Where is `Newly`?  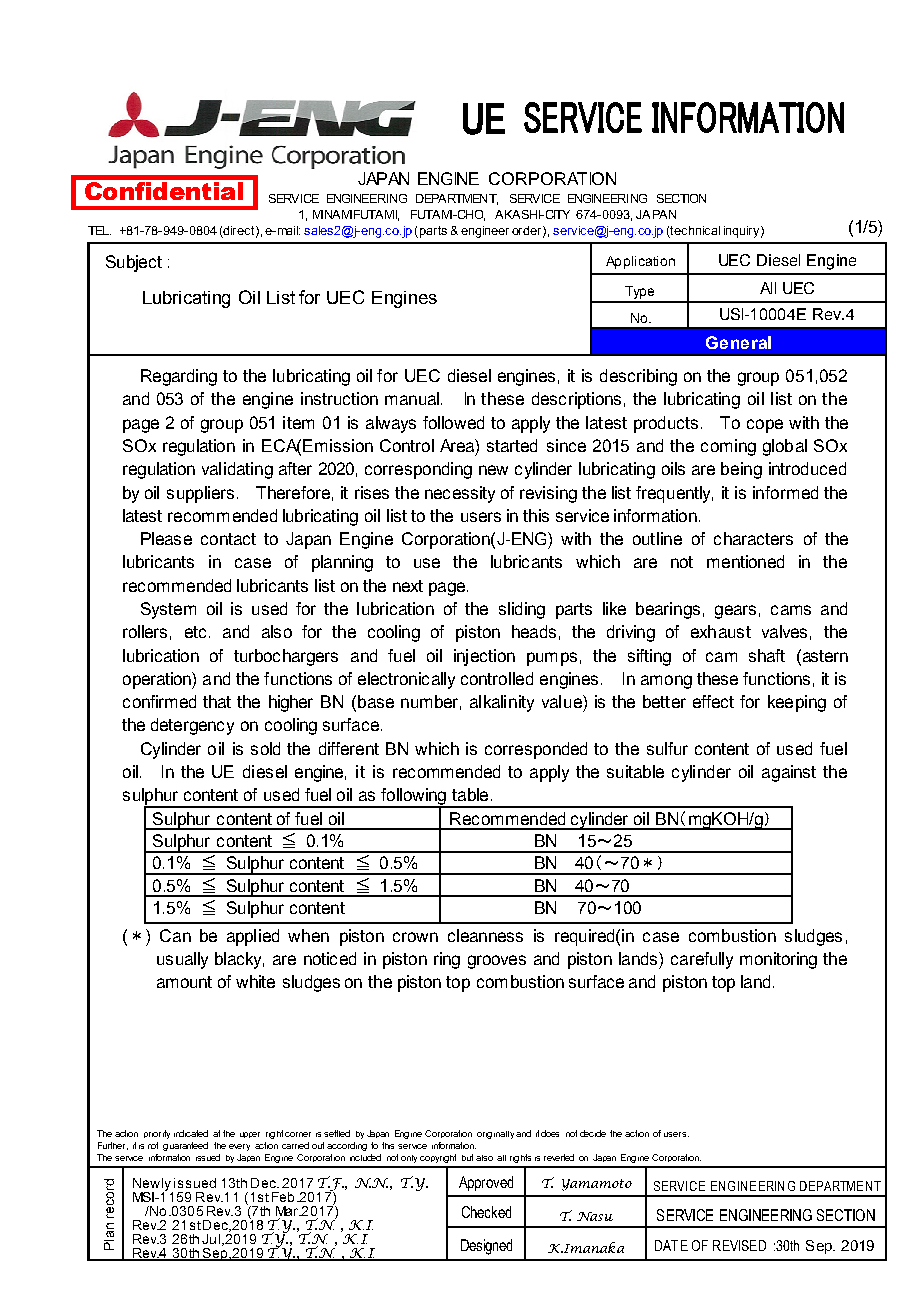
Newly is located at coordinates (153, 1186).
